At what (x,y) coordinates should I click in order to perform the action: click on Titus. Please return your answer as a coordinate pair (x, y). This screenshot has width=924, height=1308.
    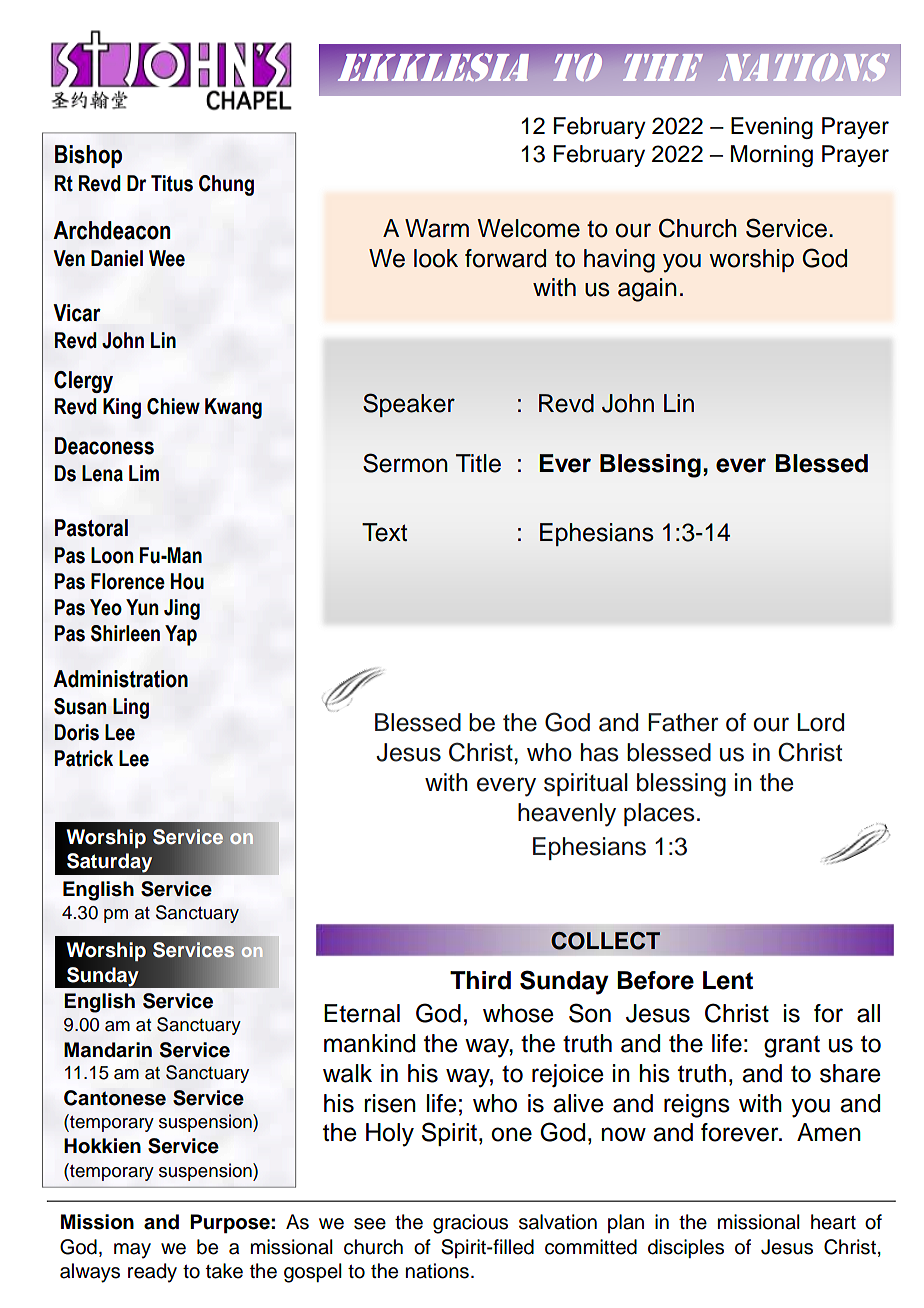
    Looking at the image, I should click on (172, 183).
